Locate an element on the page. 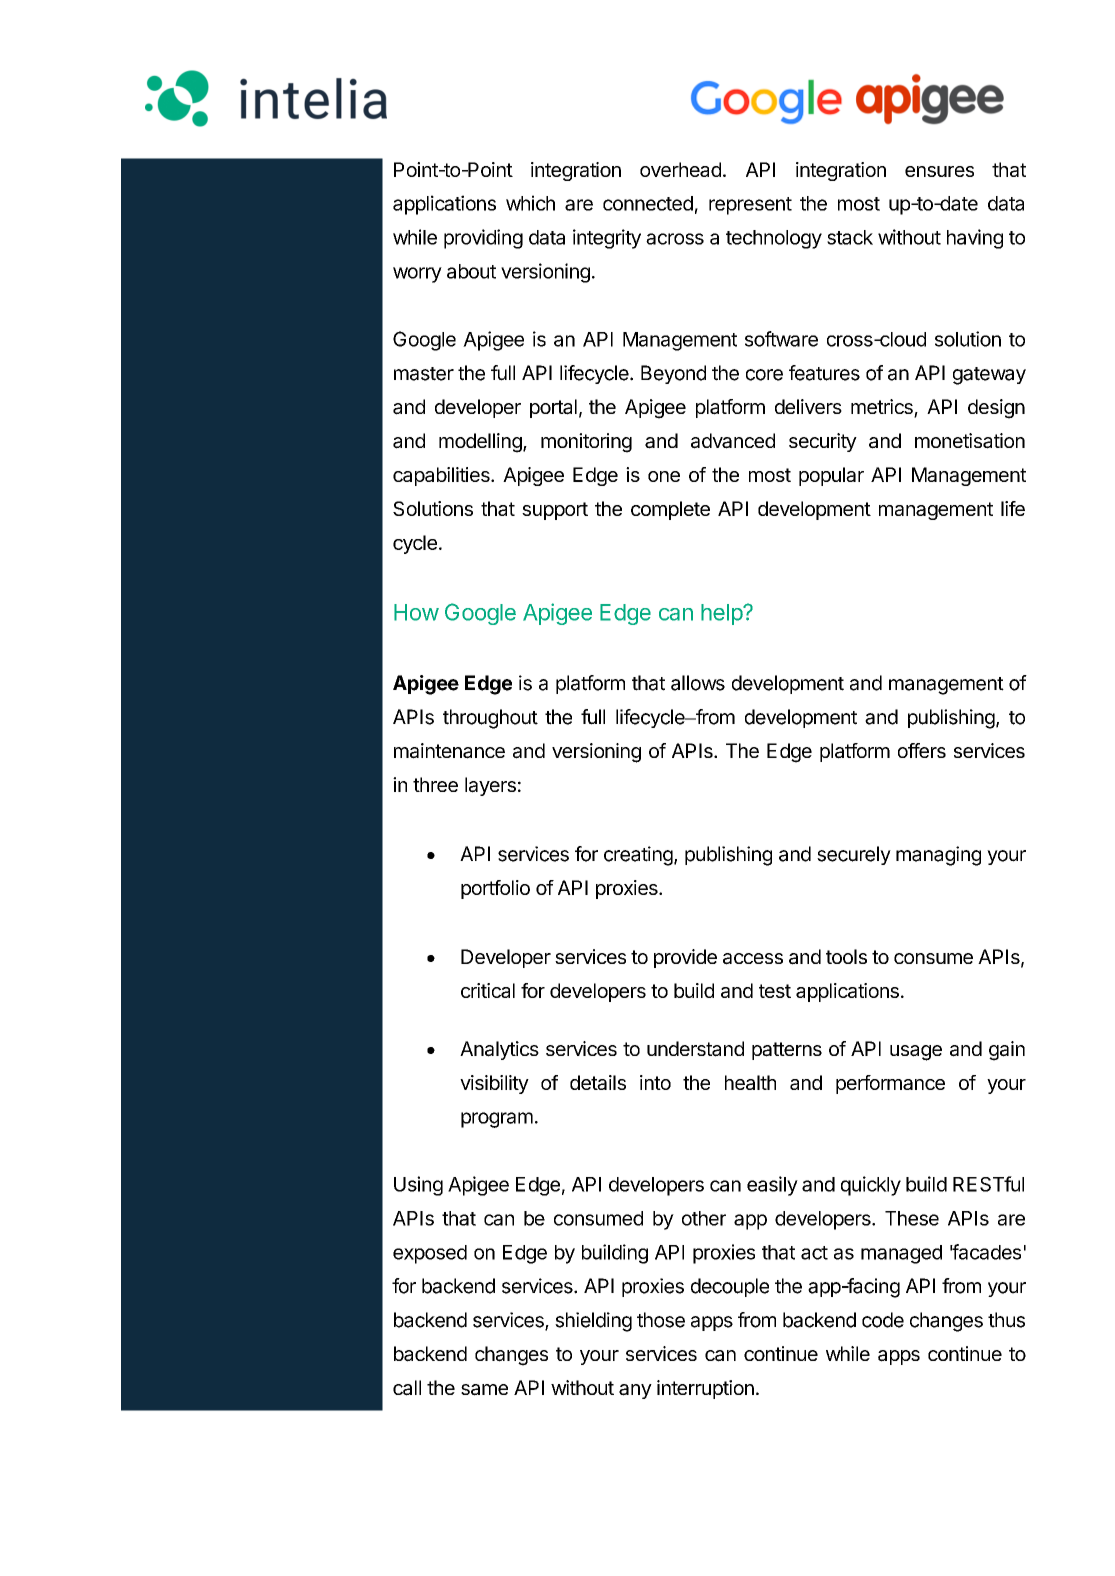  represent is located at coordinates (750, 206).
